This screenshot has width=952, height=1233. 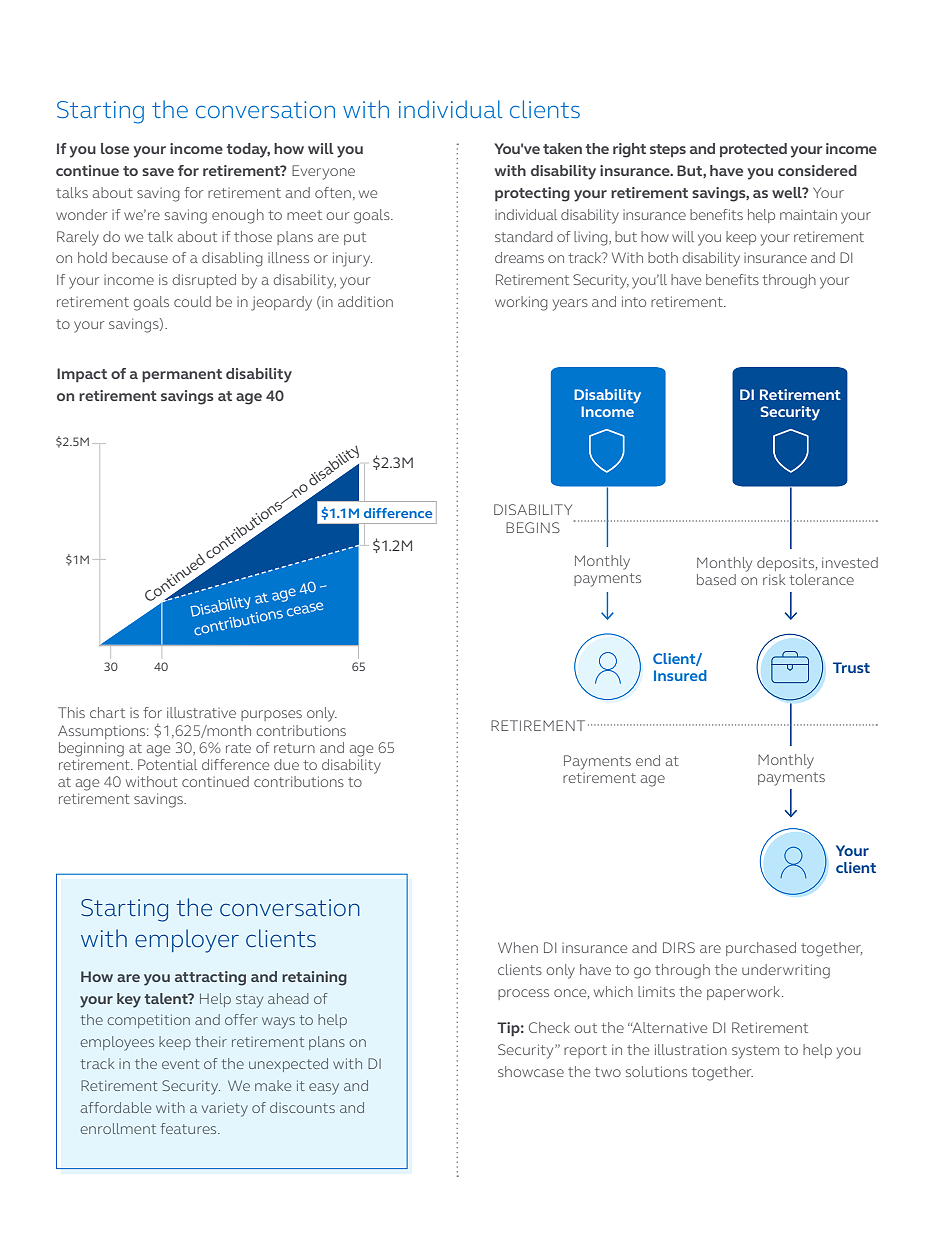 What do you see at coordinates (753, 150) in the screenshot?
I see `protected` at bounding box center [753, 150].
